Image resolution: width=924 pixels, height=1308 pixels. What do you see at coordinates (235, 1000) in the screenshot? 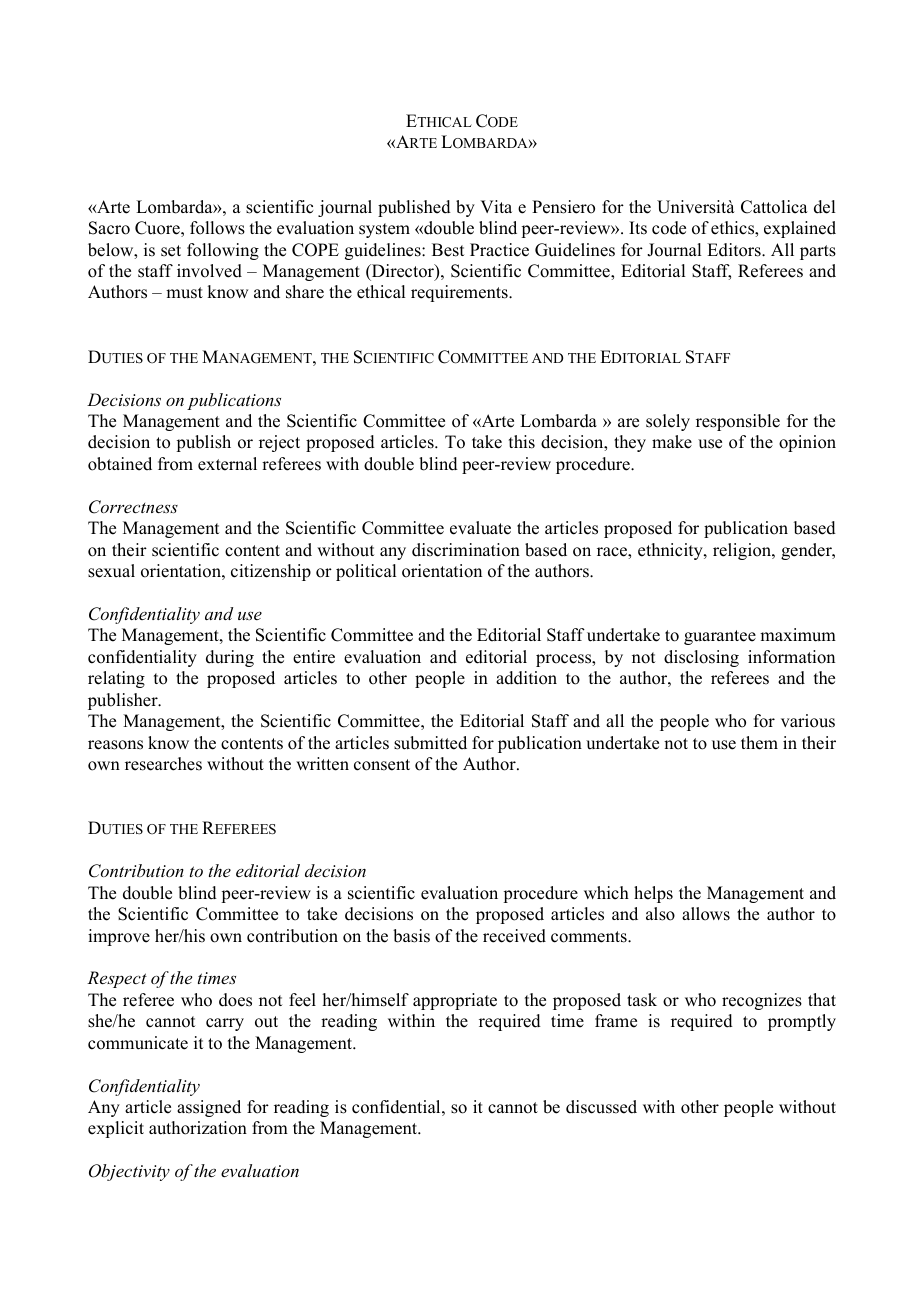
I see `does` at bounding box center [235, 1000].
